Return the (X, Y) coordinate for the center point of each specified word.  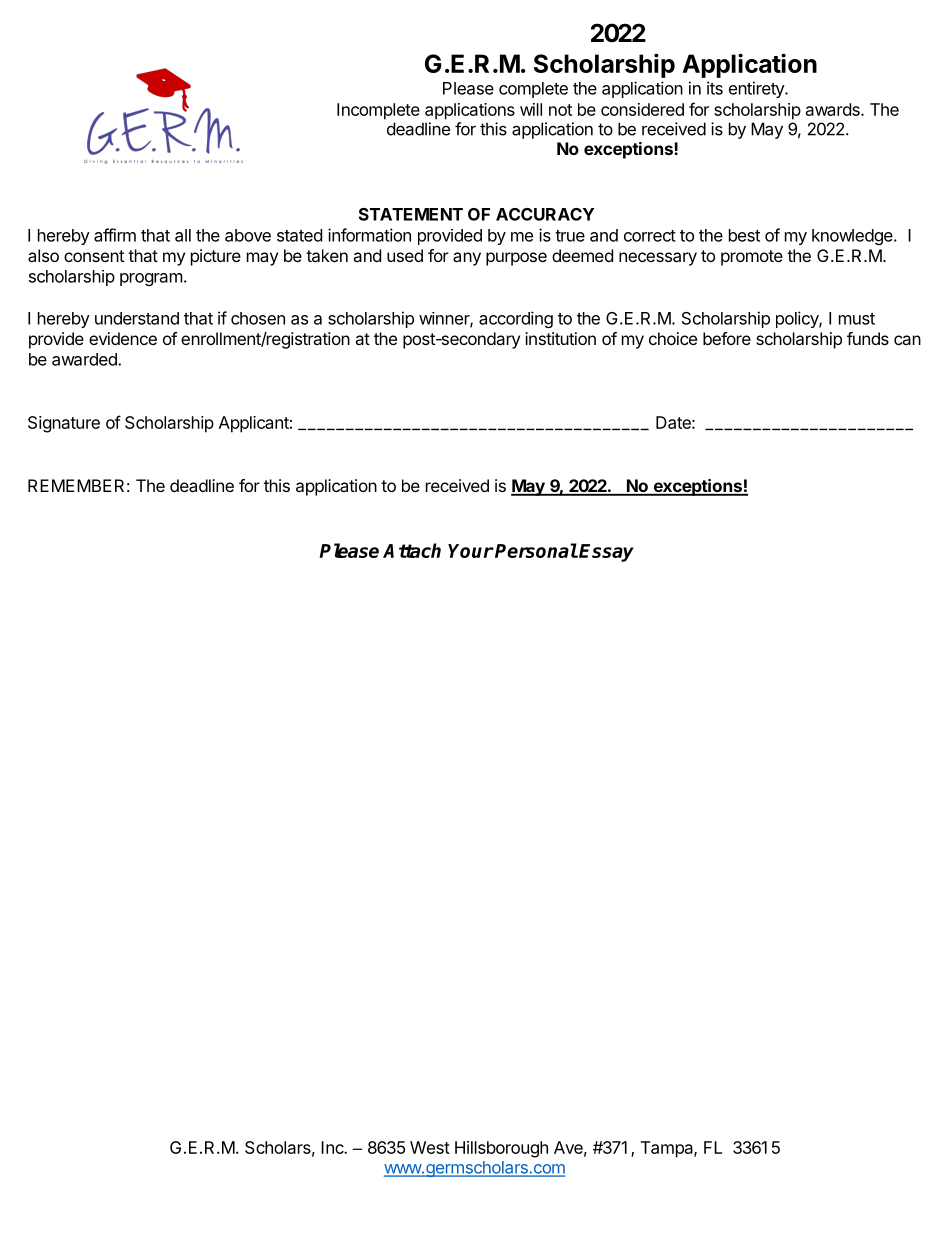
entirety (757, 89)
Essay (606, 553)
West (430, 1147)
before (727, 338)
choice (673, 338)
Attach (412, 550)
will (531, 109)
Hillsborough (501, 1149)
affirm (115, 235)
